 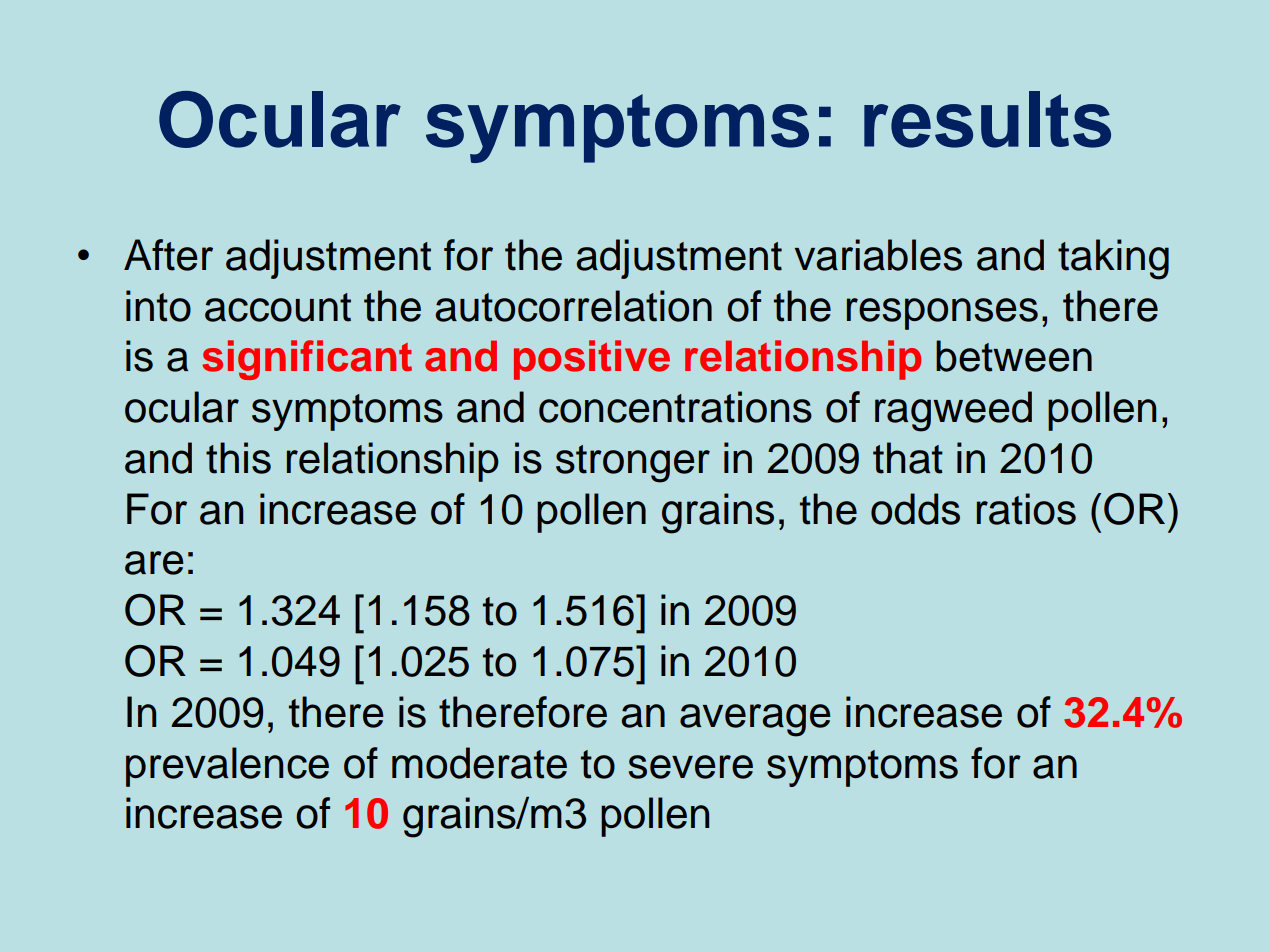 I want to click on autocorrelation, so click(x=573, y=306).
